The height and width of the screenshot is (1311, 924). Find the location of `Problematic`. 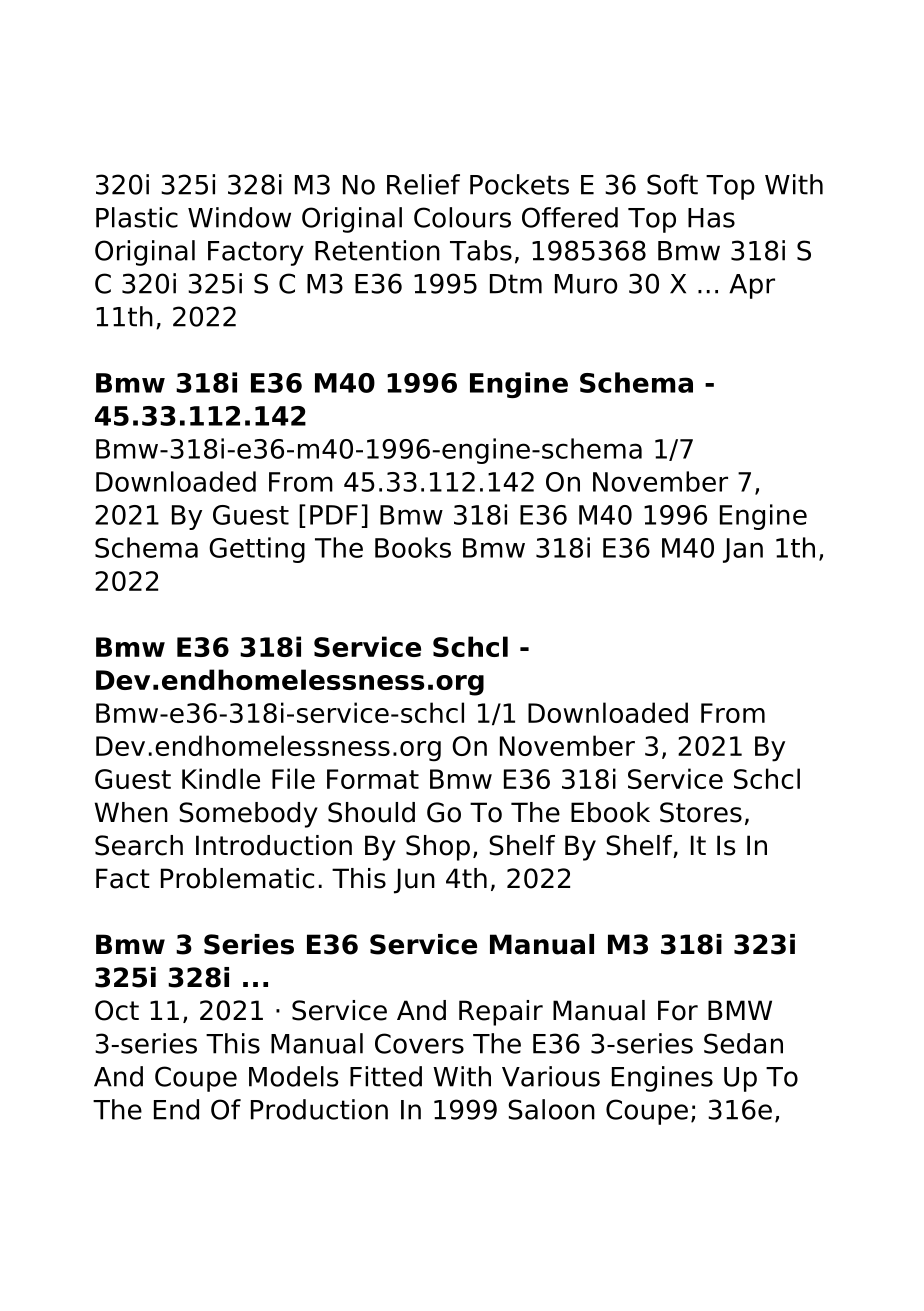

Problematic is located at coordinates (237, 878).
